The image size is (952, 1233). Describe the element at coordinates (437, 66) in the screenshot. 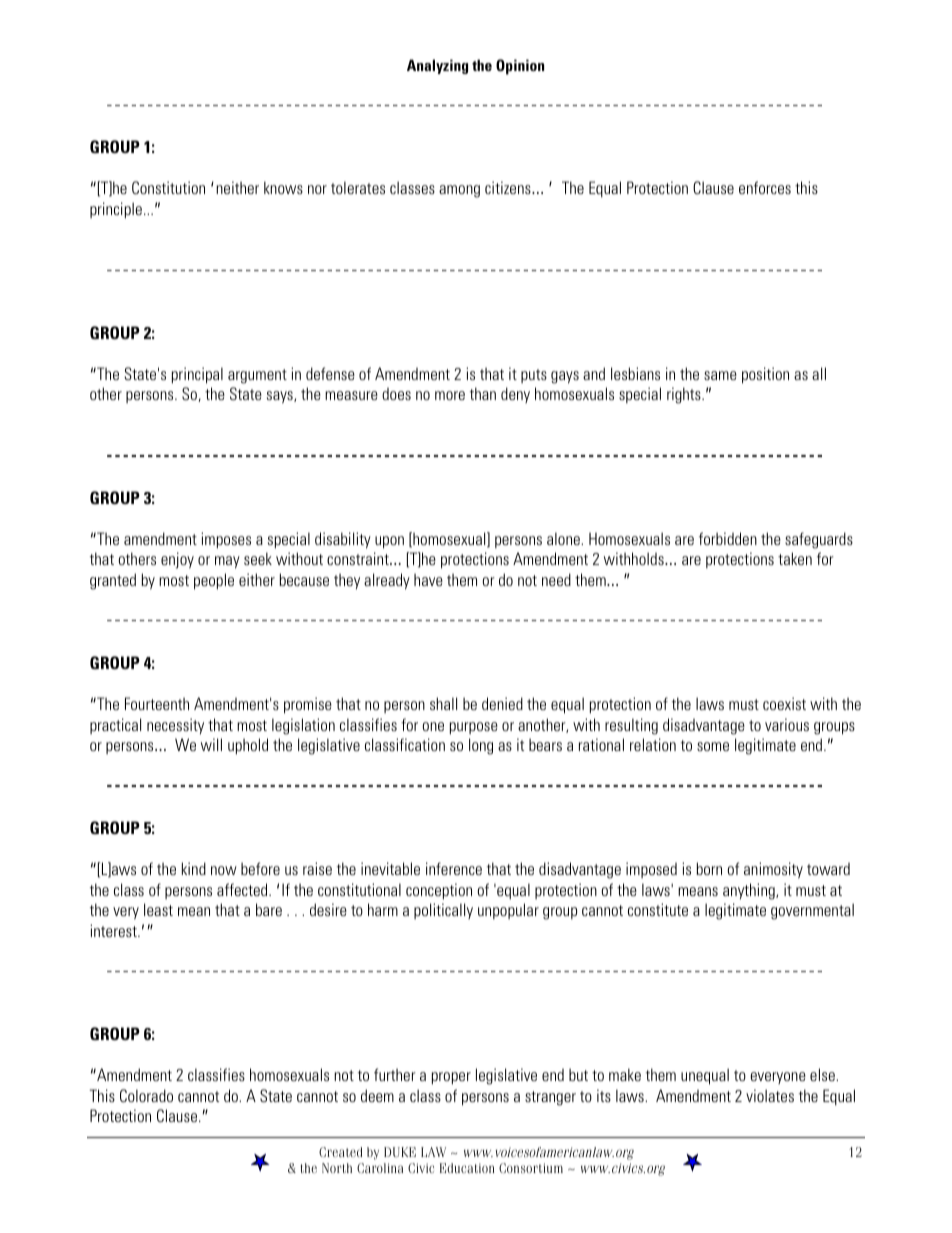

I see `Analyzing` at that location.
